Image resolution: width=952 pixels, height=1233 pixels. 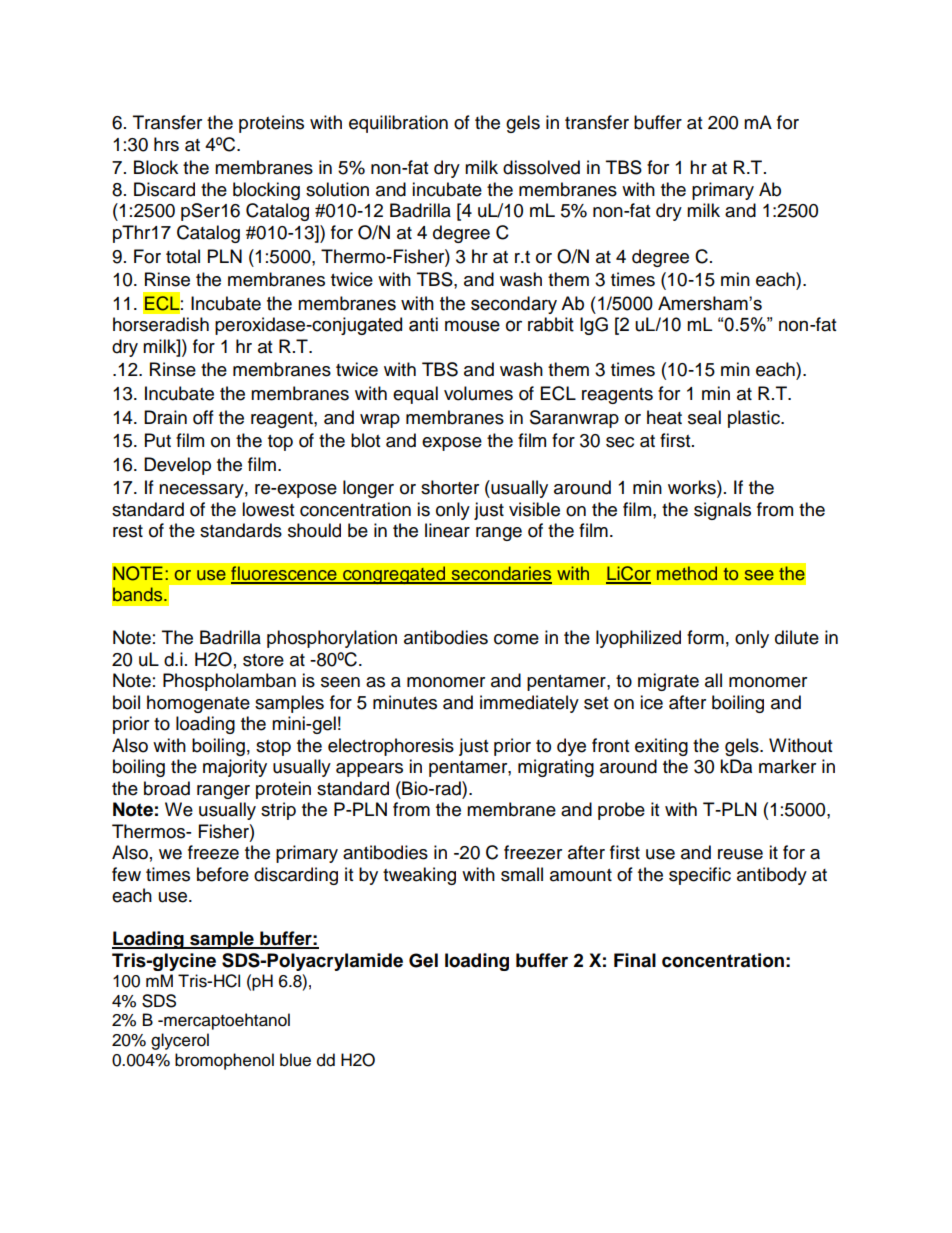 I want to click on broad, so click(x=167, y=788).
